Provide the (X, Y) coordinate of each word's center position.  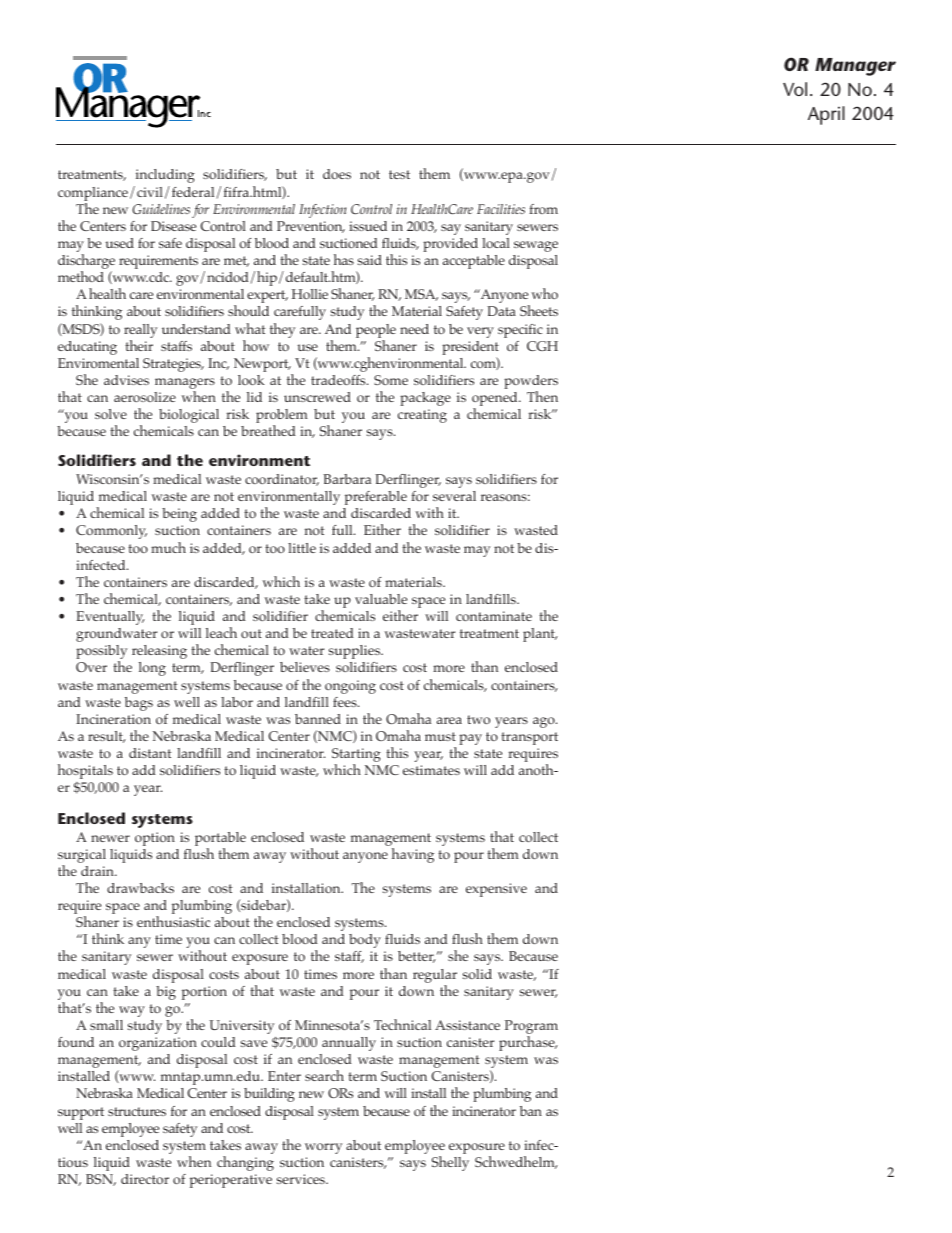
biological (189, 416)
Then (542, 396)
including (165, 176)
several (454, 496)
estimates (431, 770)
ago (545, 722)
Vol (795, 89)
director (145, 1179)
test (399, 174)
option (155, 839)
